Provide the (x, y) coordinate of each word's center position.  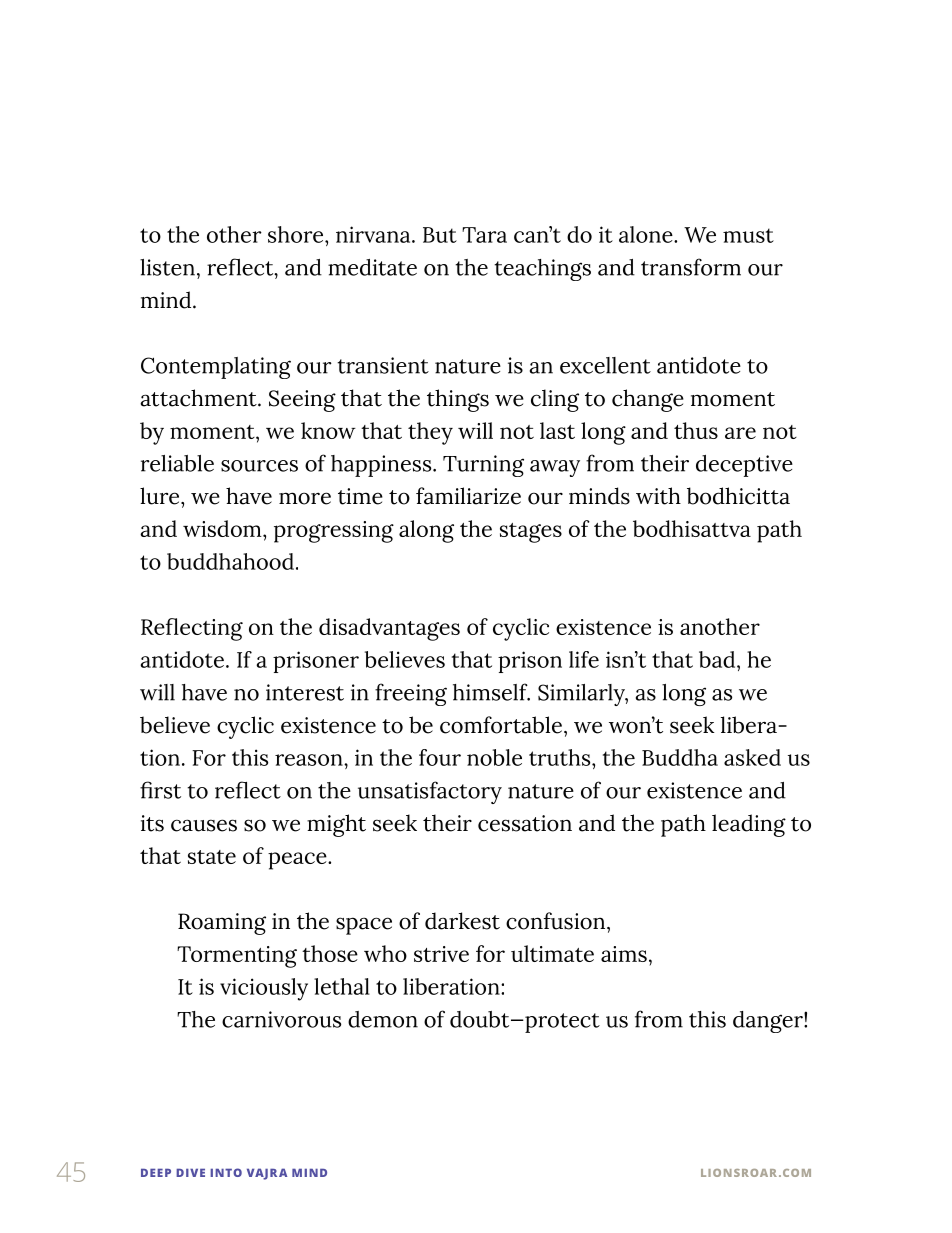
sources (259, 466)
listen (167, 267)
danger (769, 1022)
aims (624, 954)
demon (383, 1019)
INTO (226, 1172)
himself (491, 692)
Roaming (222, 924)
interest (305, 692)
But (440, 235)
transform (691, 267)
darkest (462, 921)
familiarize (468, 496)
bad (718, 659)
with (658, 496)
